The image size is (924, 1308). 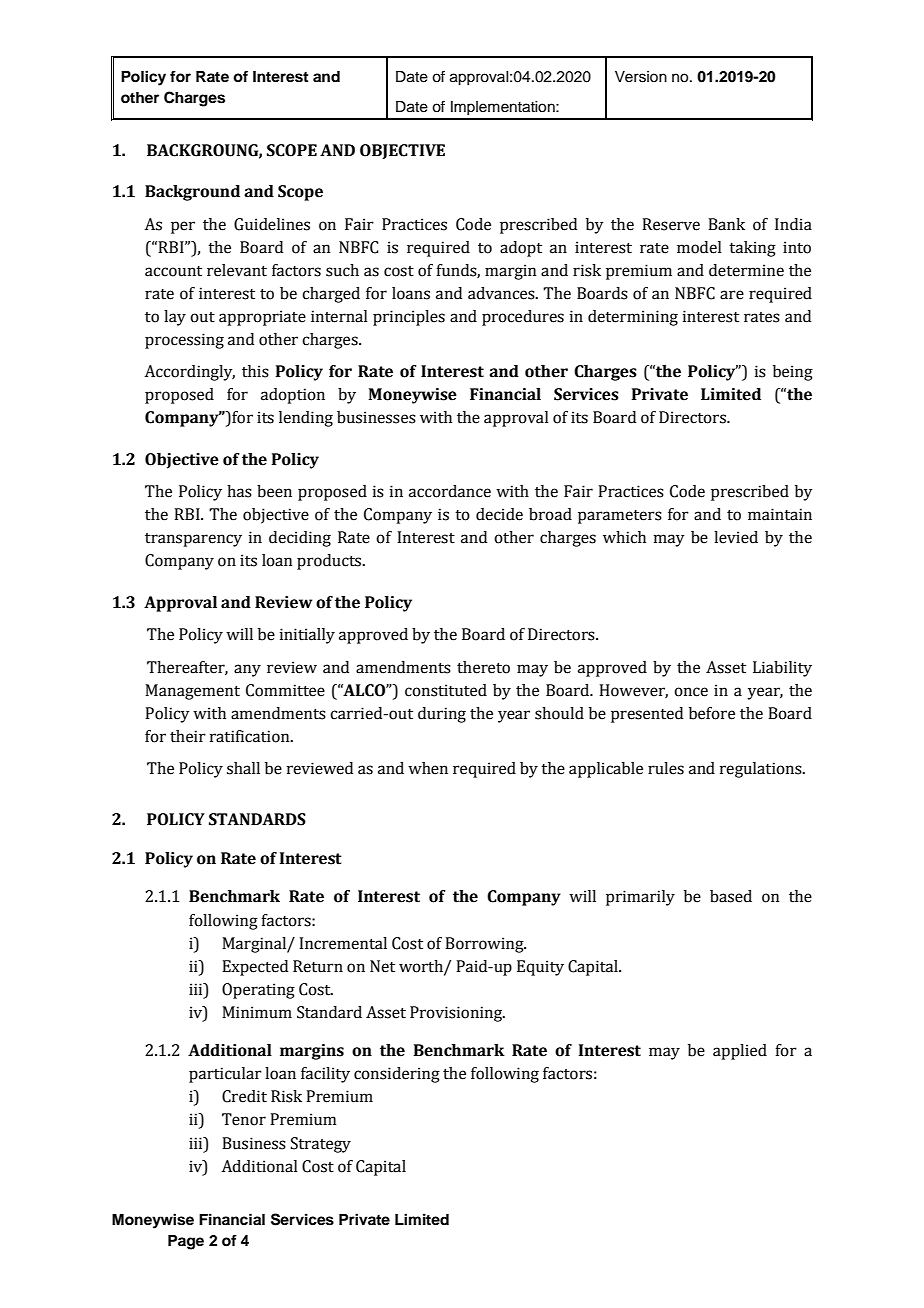 What do you see at coordinates (192, 193) in the screenshot?
I see `Background` at bounding box center [192, 193].
